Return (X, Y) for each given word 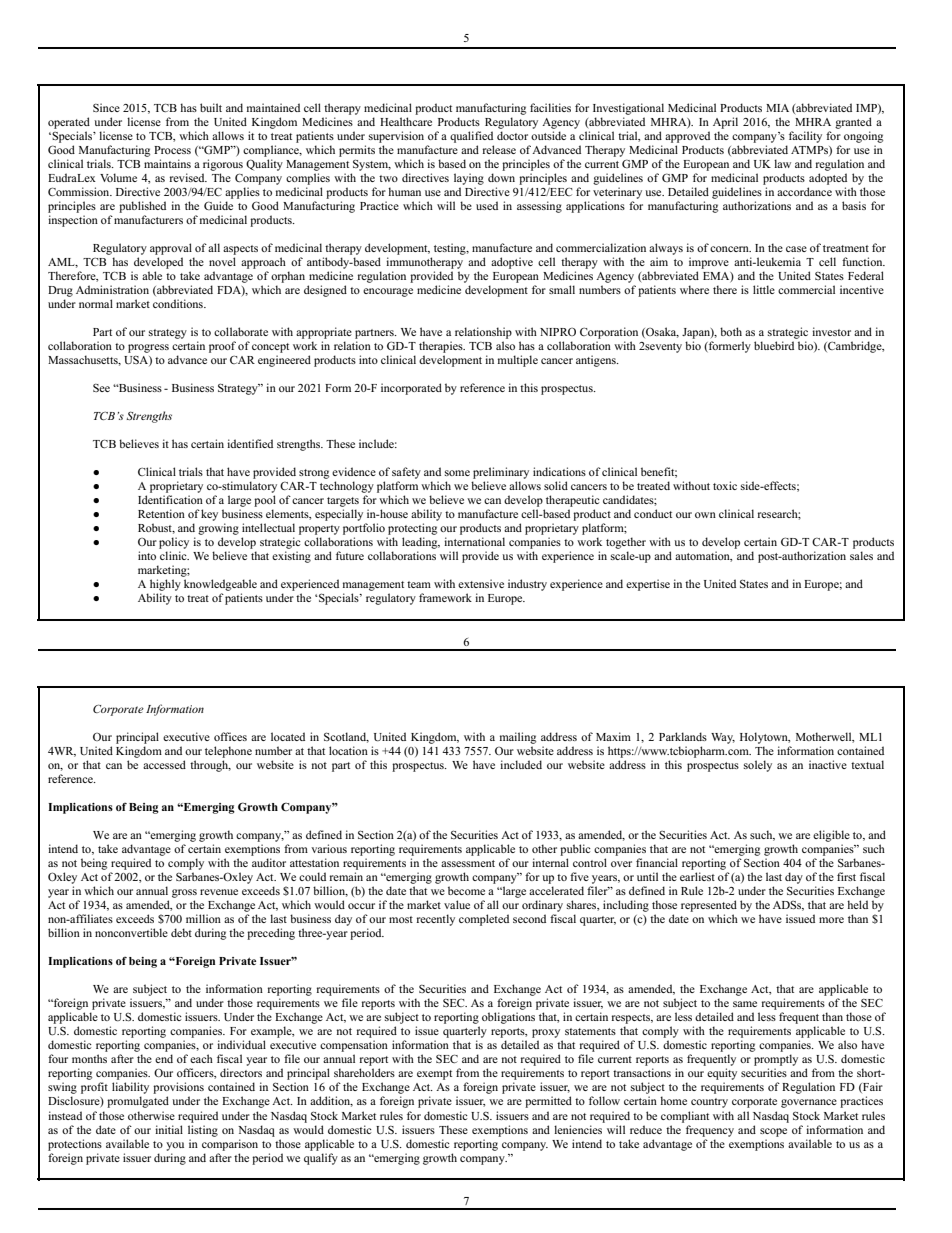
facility (805, 137)
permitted (548, 1102)
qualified (471, 137)
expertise (648, 585)
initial (169, 1129)
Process (172, 150)
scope (773, 1132)
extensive (481, 583)
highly (165, 585)
